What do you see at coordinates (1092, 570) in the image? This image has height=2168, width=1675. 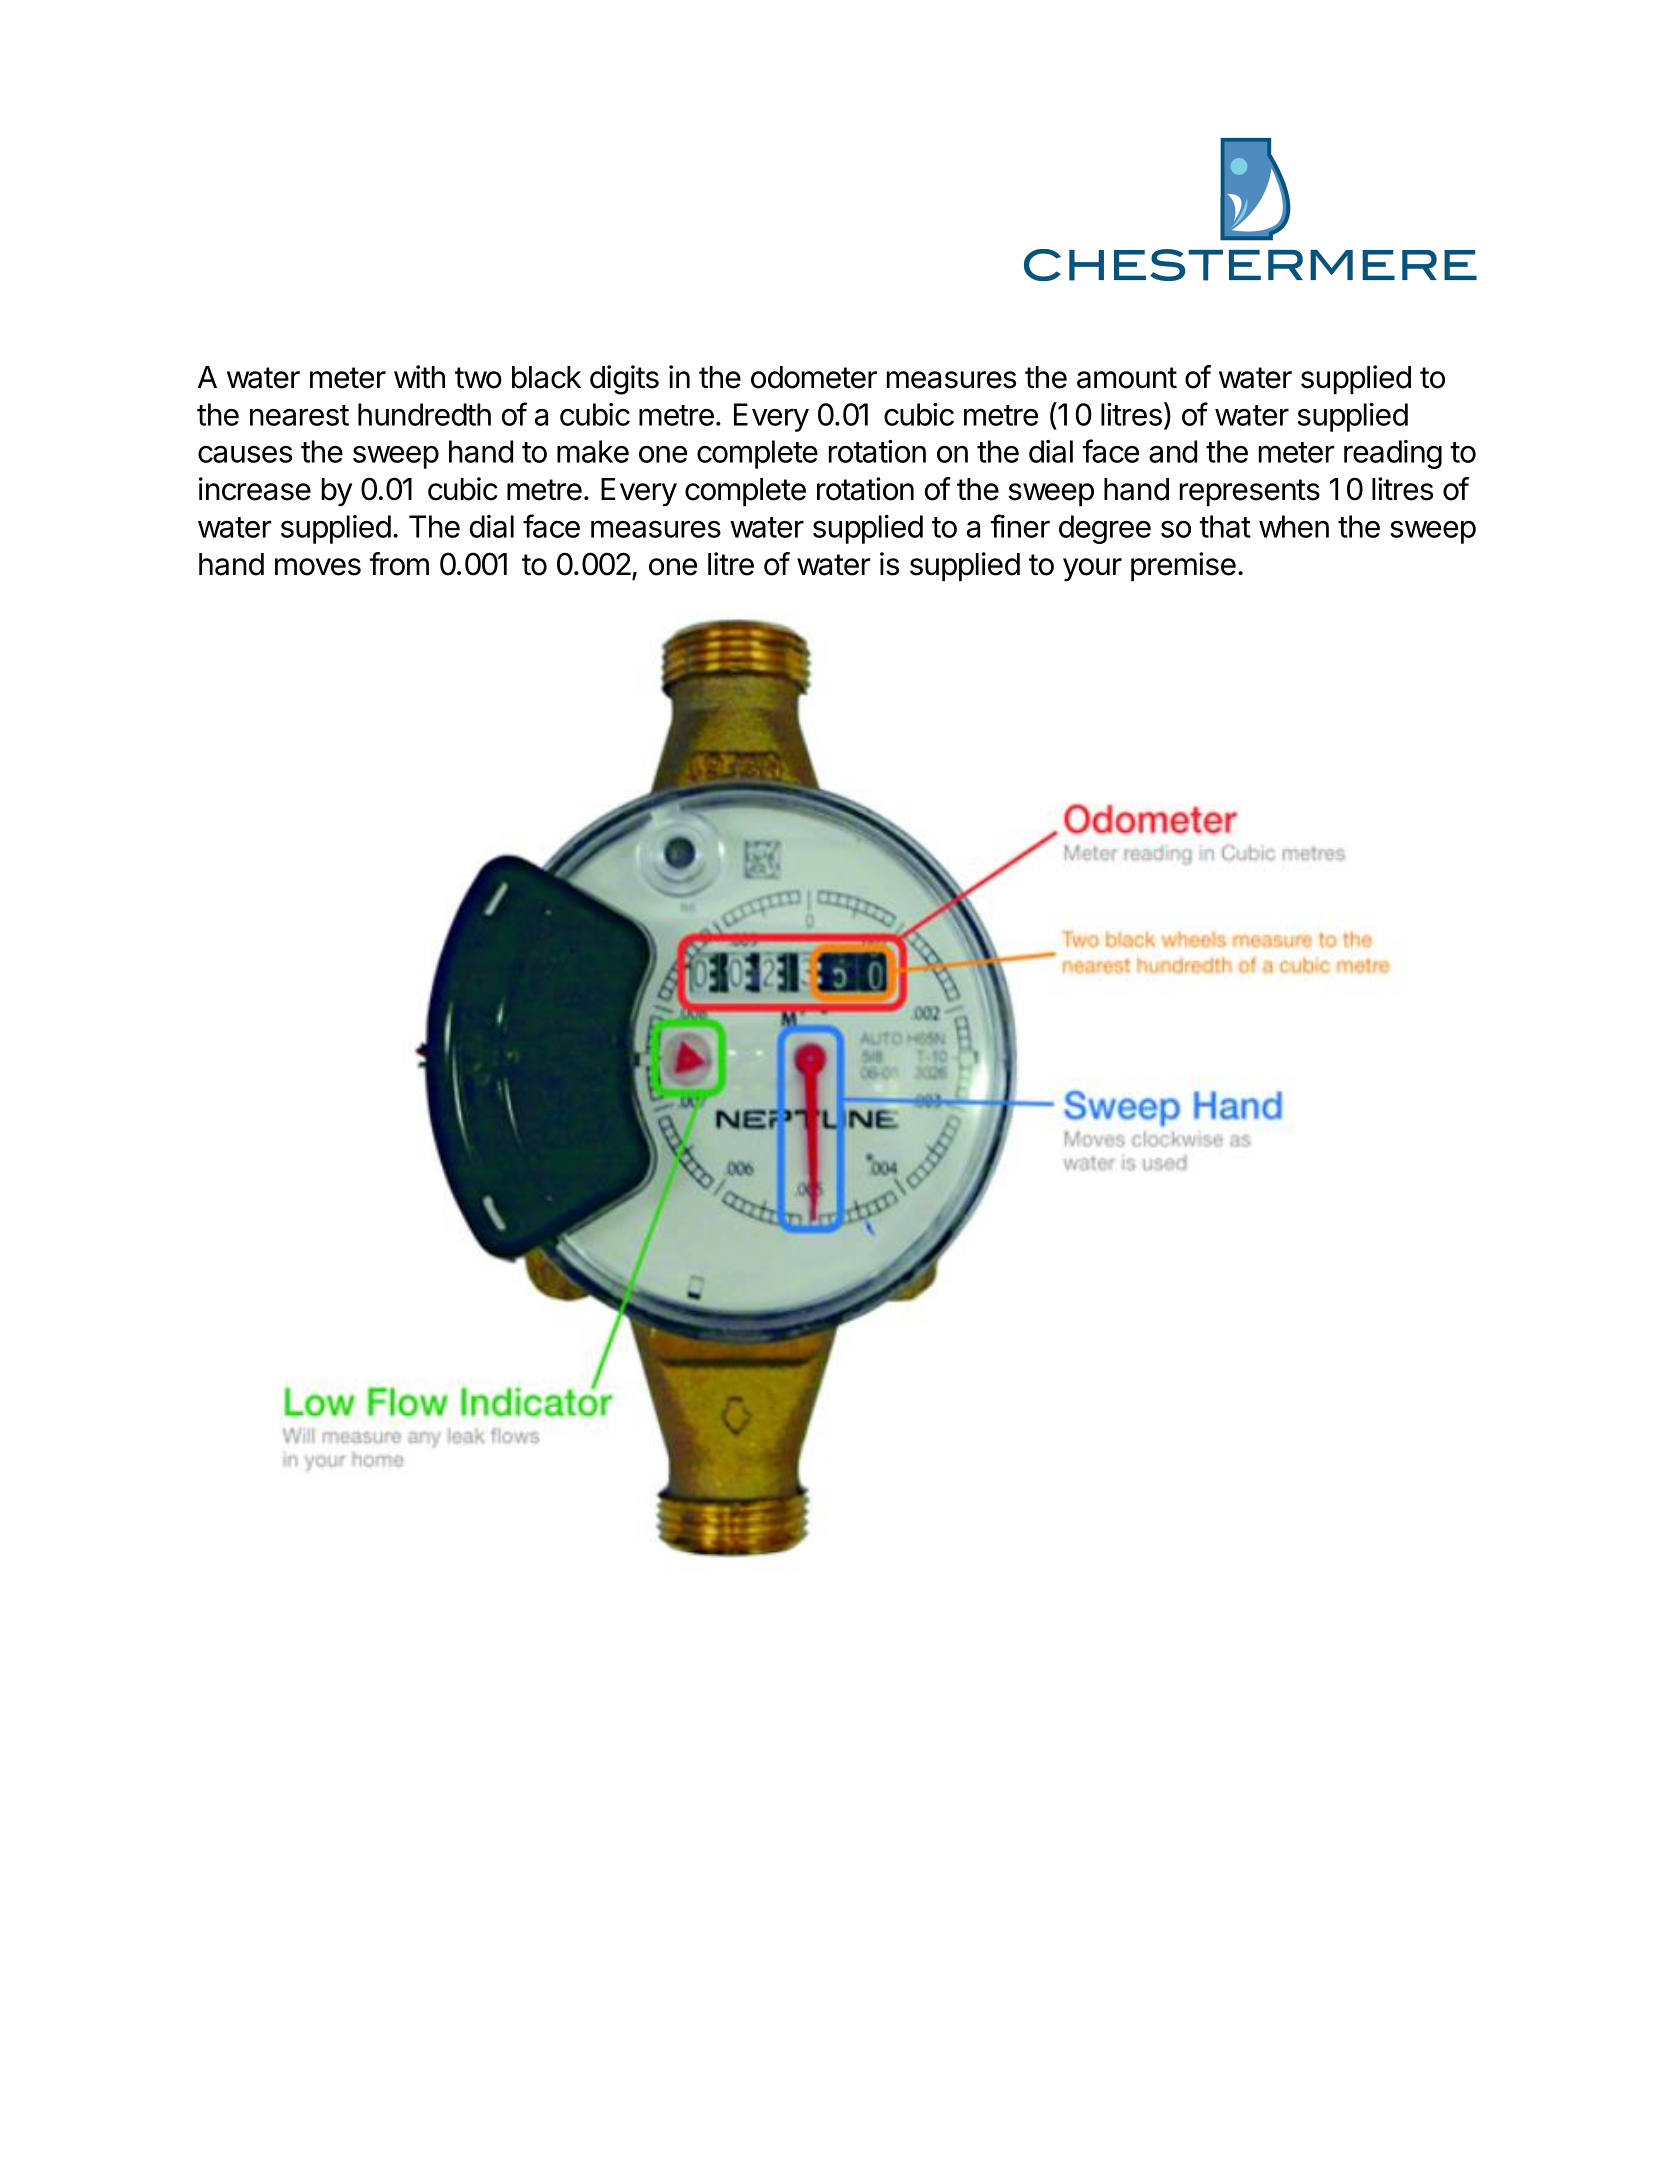 I see `your` at bounding box center [1092, 570].
